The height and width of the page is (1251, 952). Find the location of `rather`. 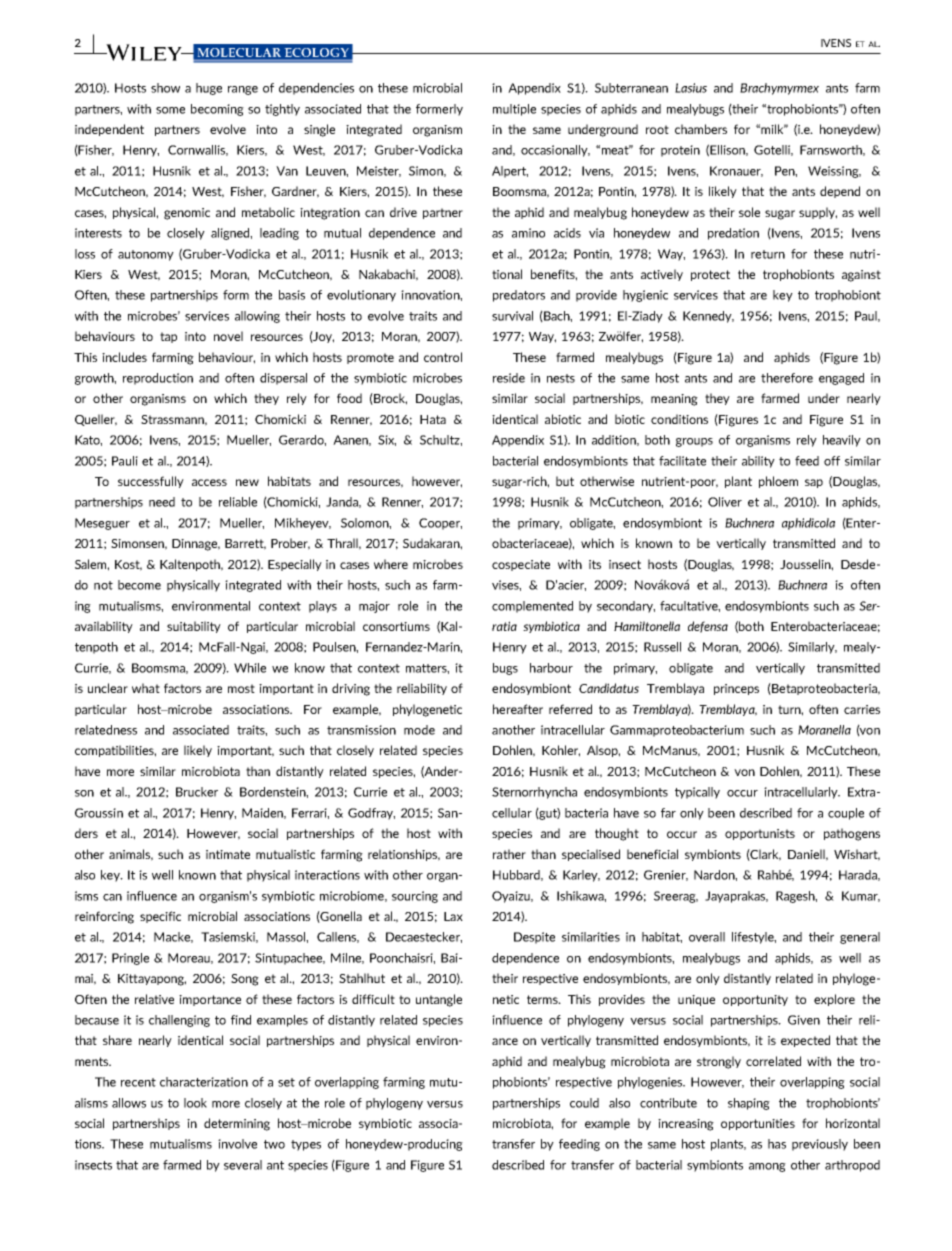

rather is located at coordinates (509, 854).
